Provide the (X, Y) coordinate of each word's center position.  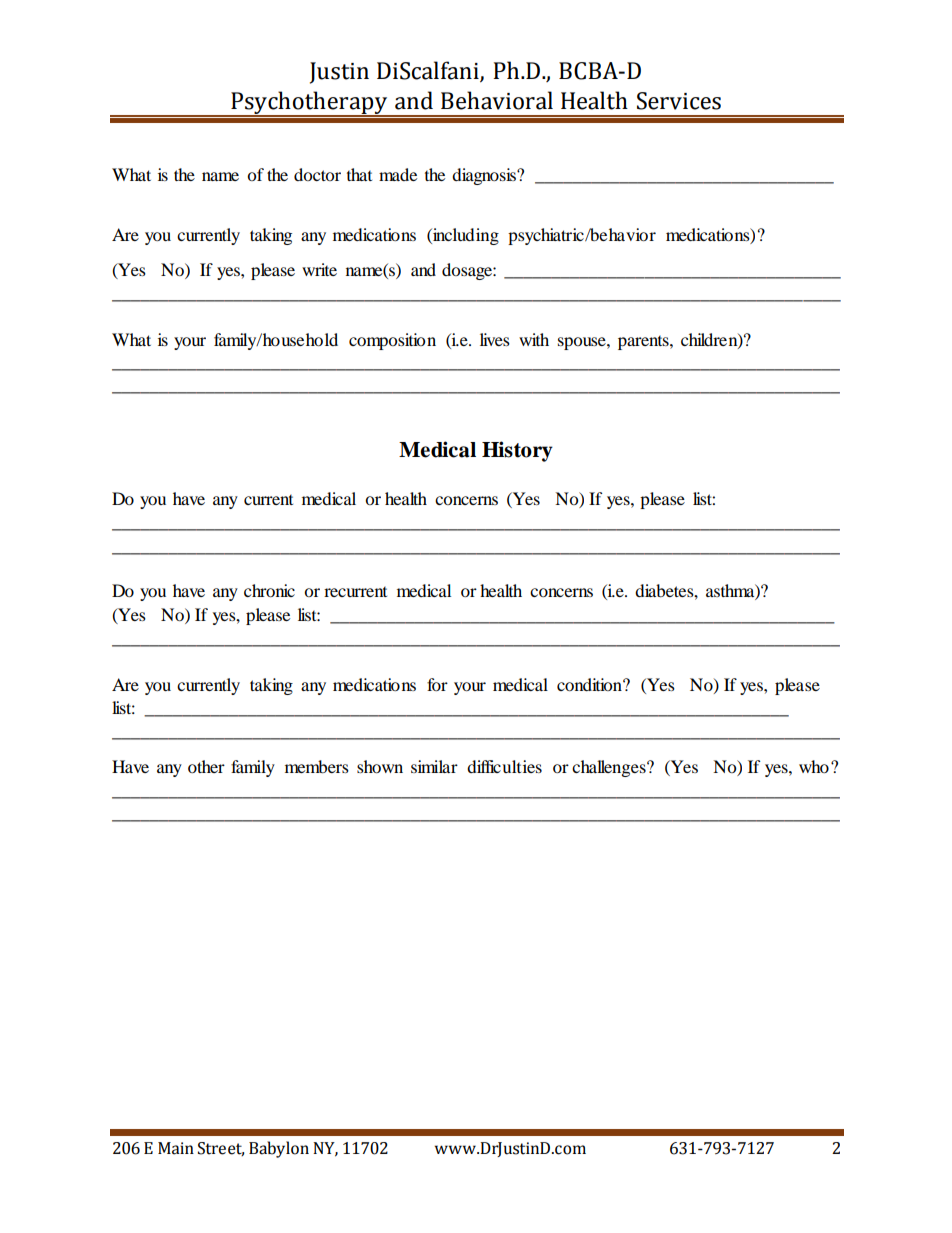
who (814, 766)
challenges (610, 768)
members (317, 766)
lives (495, 339)
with (534, 339)
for (437, 684)
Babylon (279, 1149)
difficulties (504, 766)
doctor (317, 174)
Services (679, 101)
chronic (269, 590)
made (398, 174)
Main (176, 1148)
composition (392, 341)
